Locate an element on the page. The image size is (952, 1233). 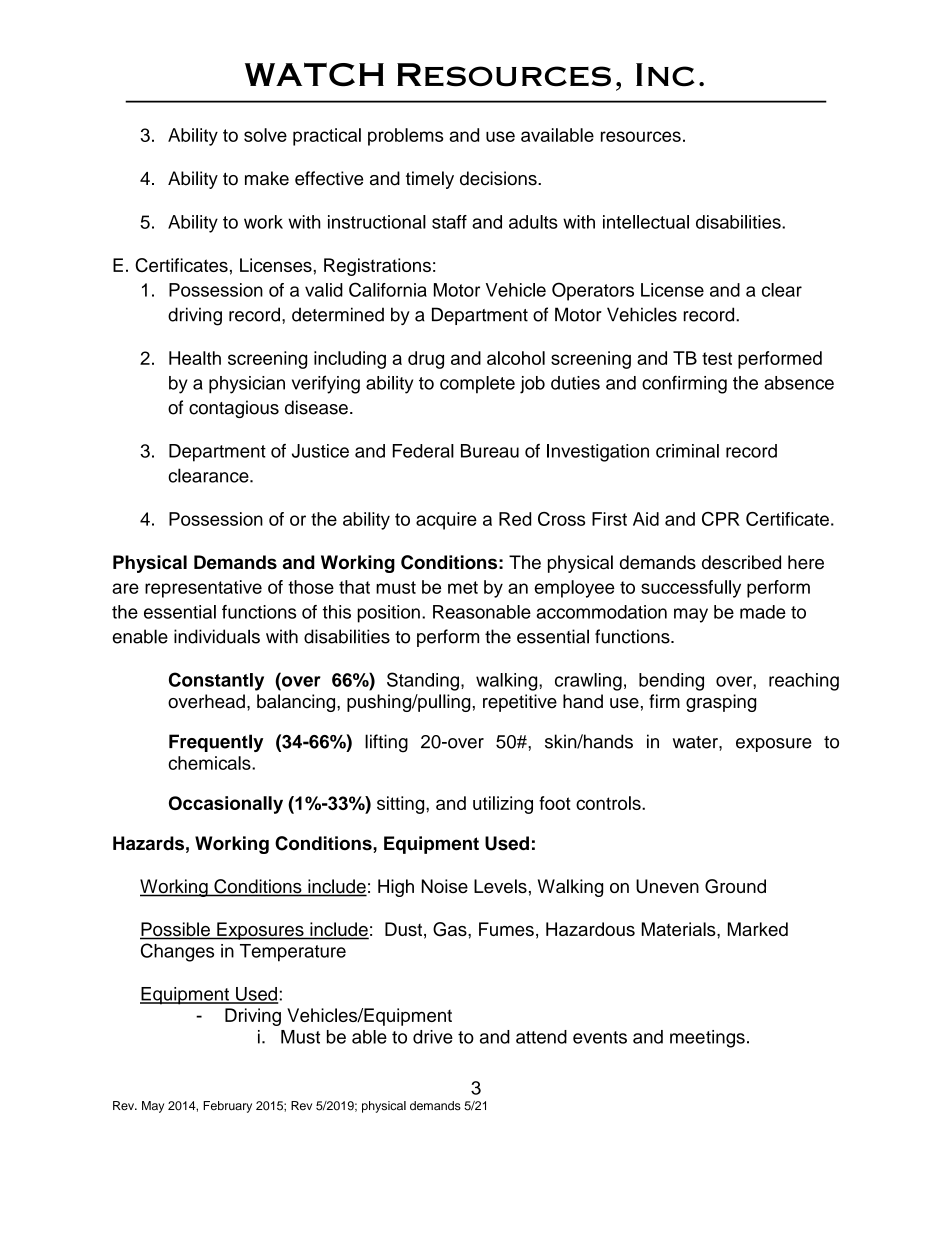
met is located at coordinates (463, 587).
